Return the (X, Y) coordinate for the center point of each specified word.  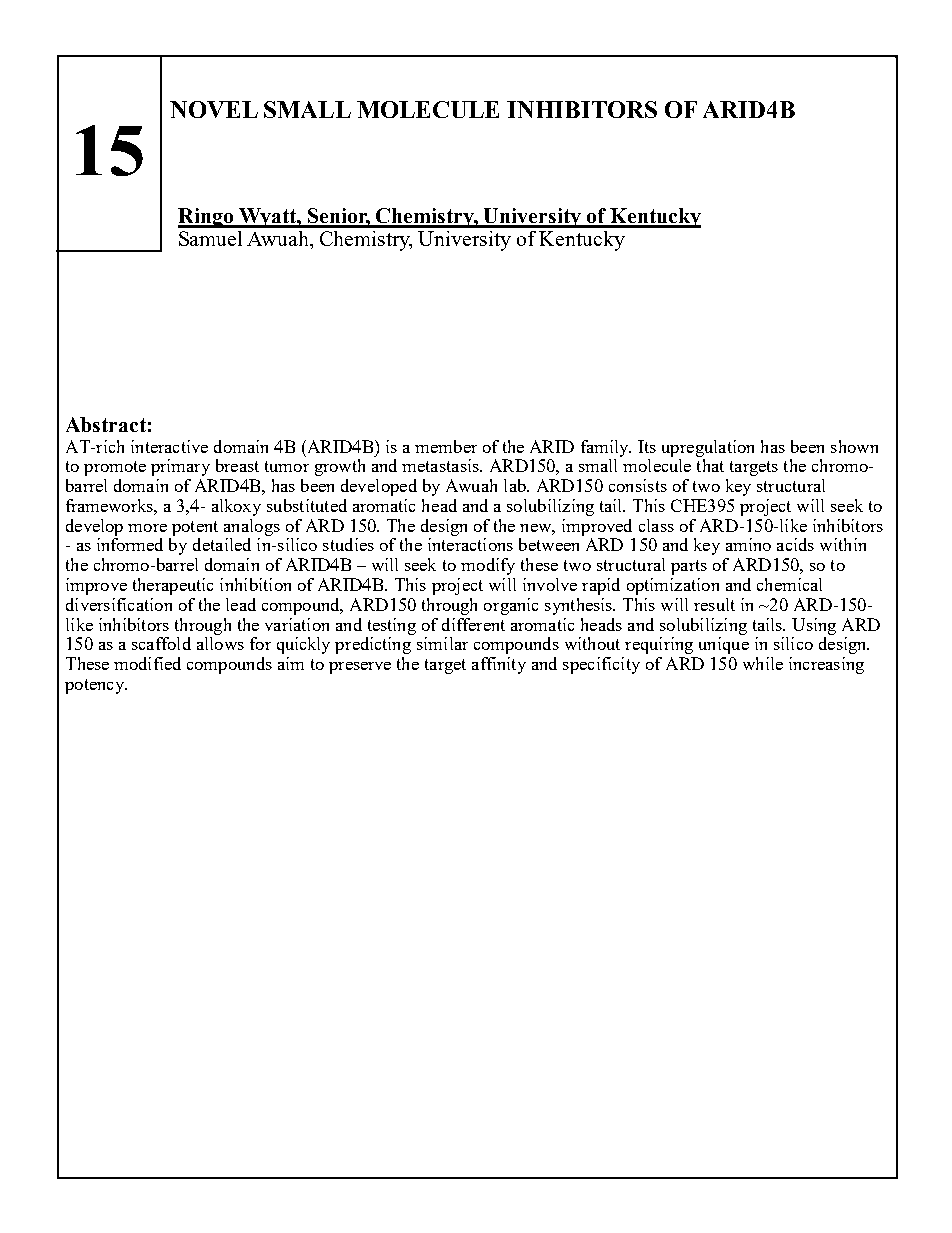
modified (147, 663)
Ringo (207, 218)
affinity (499, 665)
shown (854, 446)
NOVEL (214, 109)
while (763, 663)
